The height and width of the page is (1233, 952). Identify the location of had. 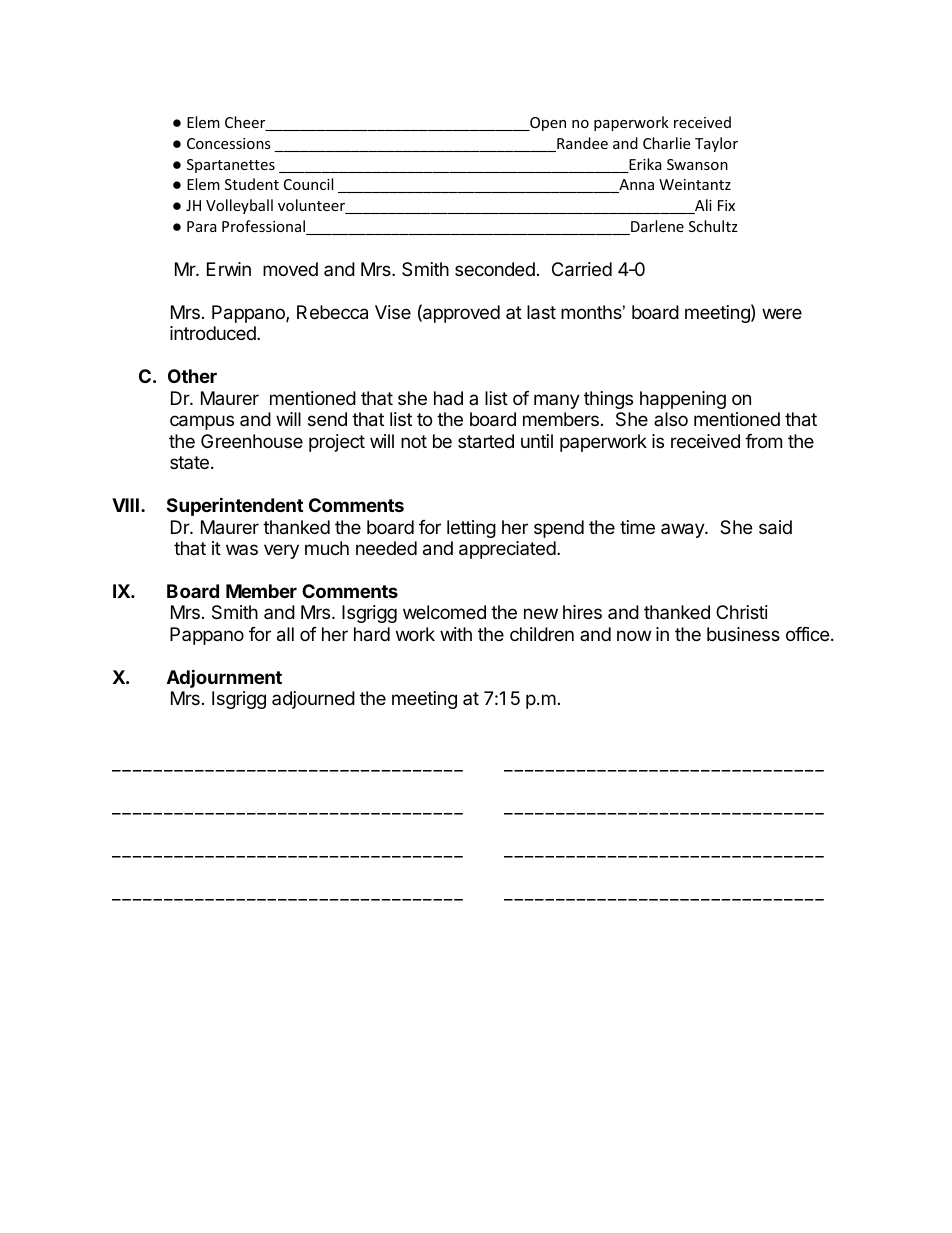
(448, 398).
